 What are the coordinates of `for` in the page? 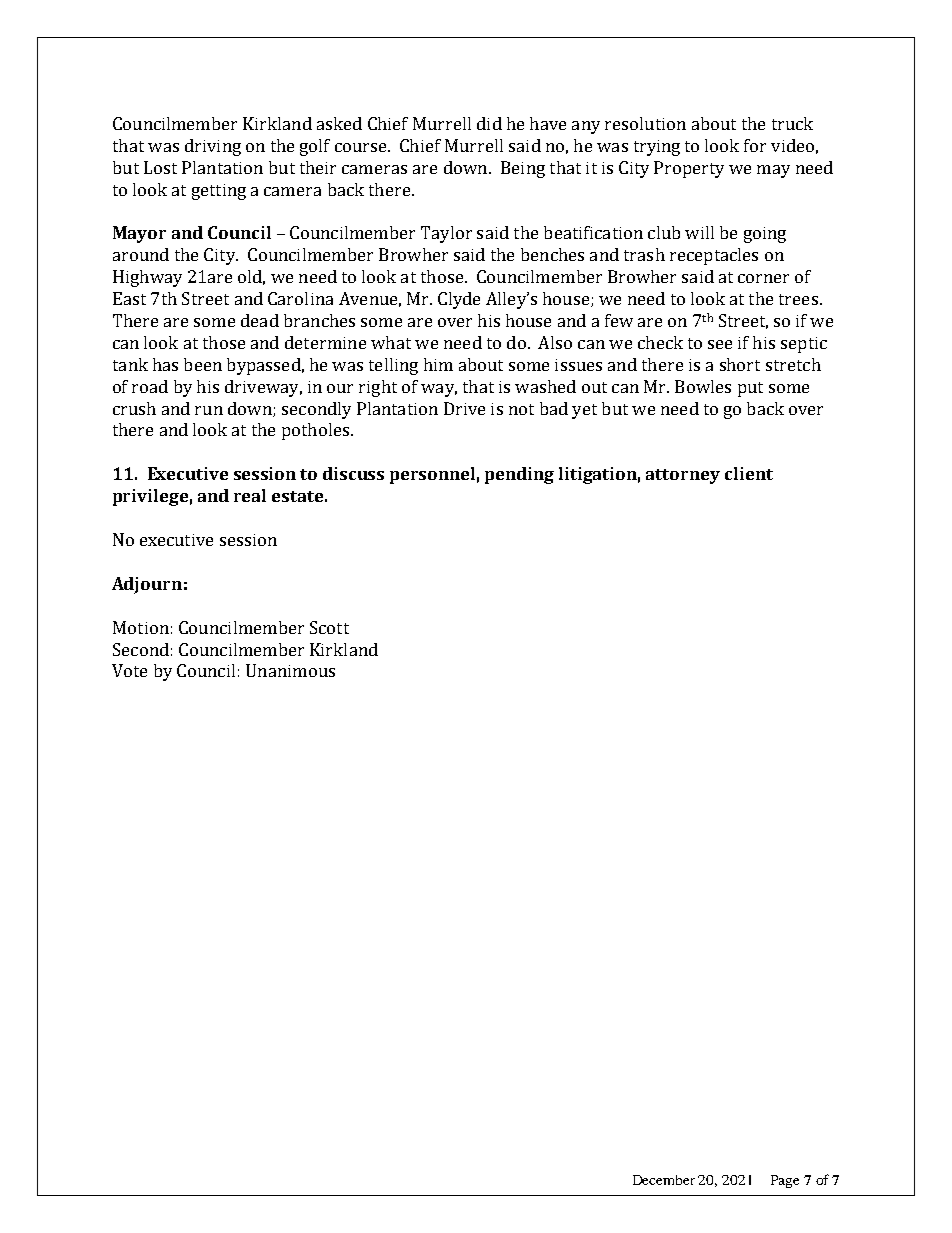 It's located at (755, 145).
